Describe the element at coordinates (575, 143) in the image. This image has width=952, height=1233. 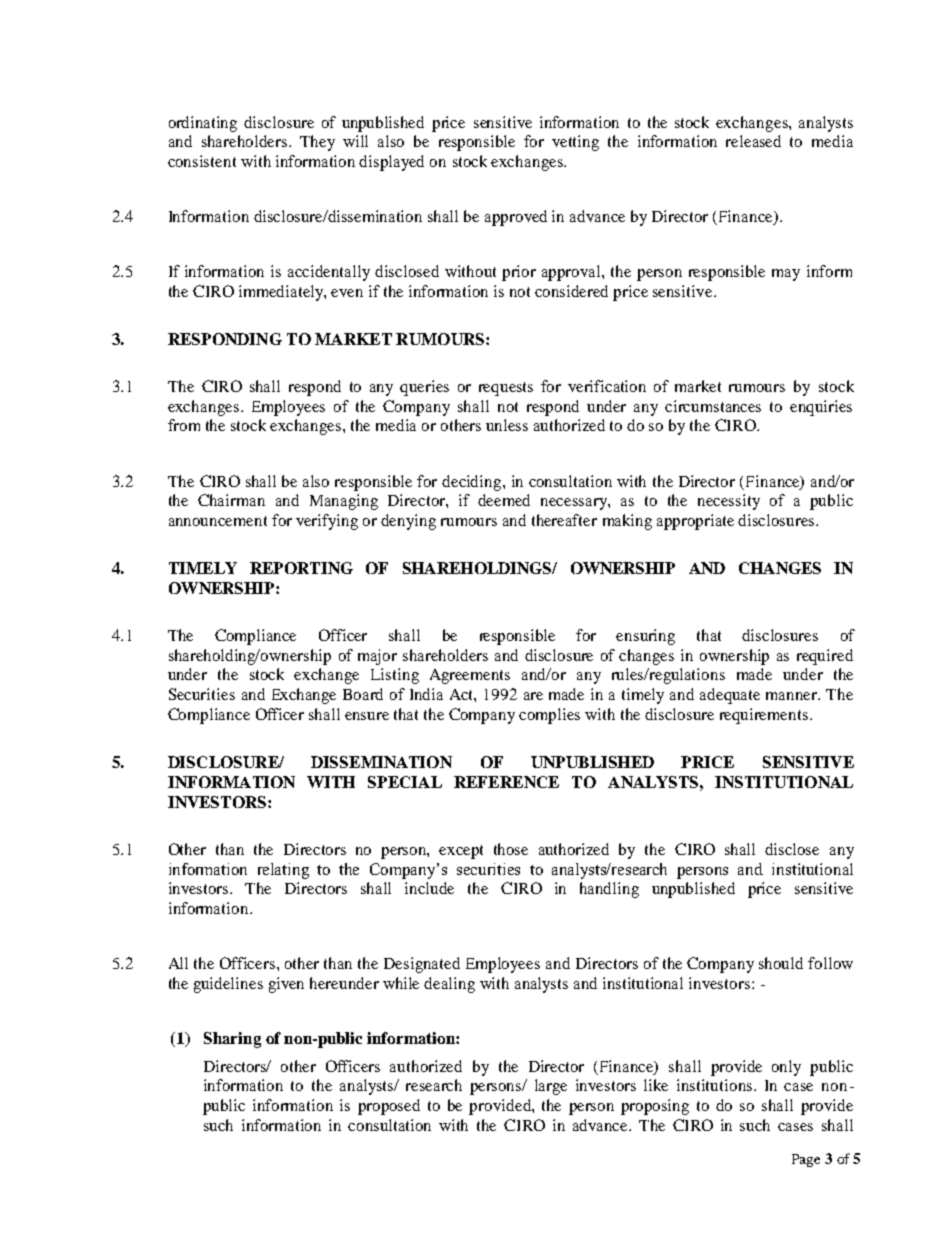
I see `vetting` at that location.
